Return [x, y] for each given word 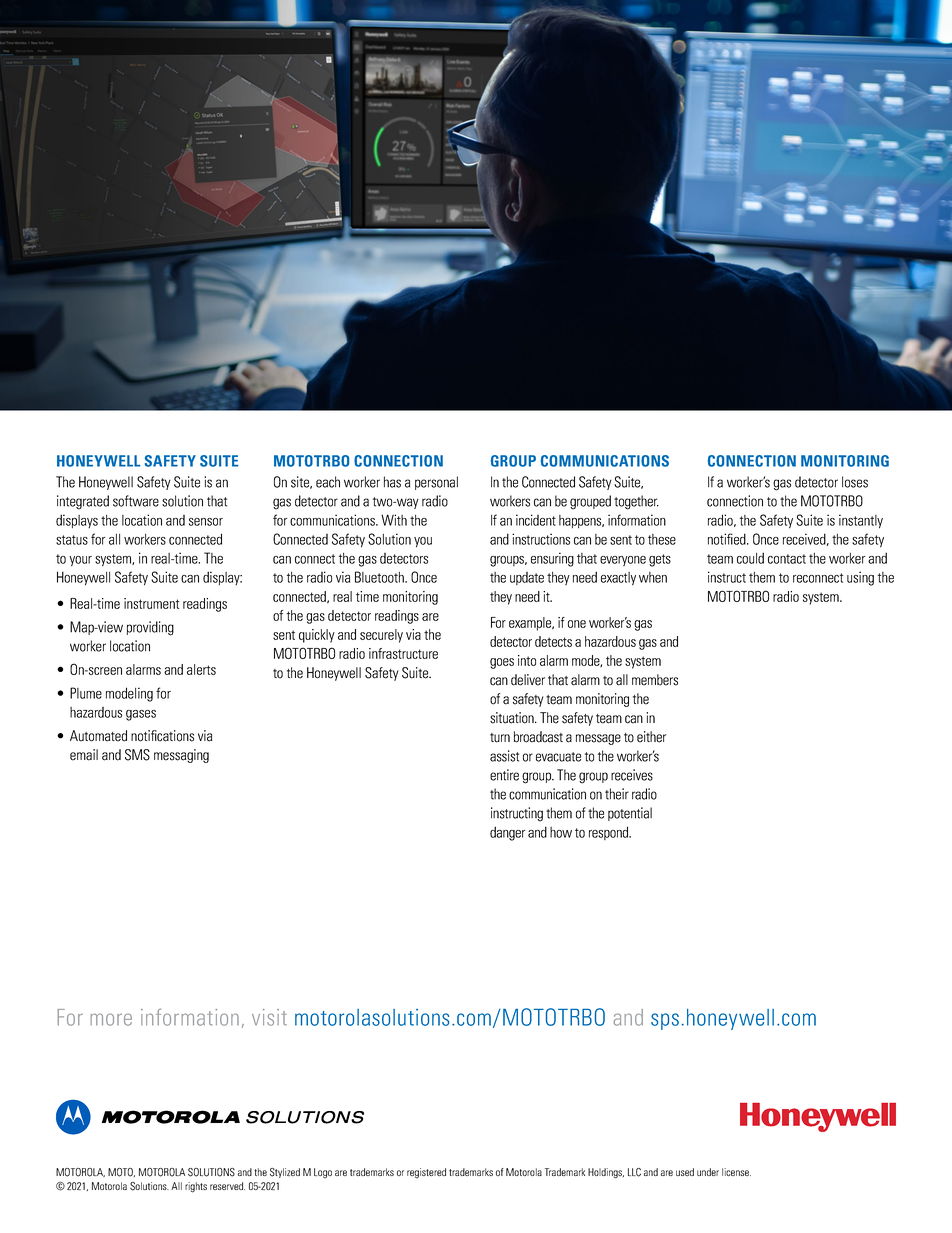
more [111, 1019]
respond [610, 833]
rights [196, 1187]
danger [507, 833]
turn [500, 738]
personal [436, 483]
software [136, 501]
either [651, 737]
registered [426, 1173]
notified [728, 539]
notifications [162, 736]
